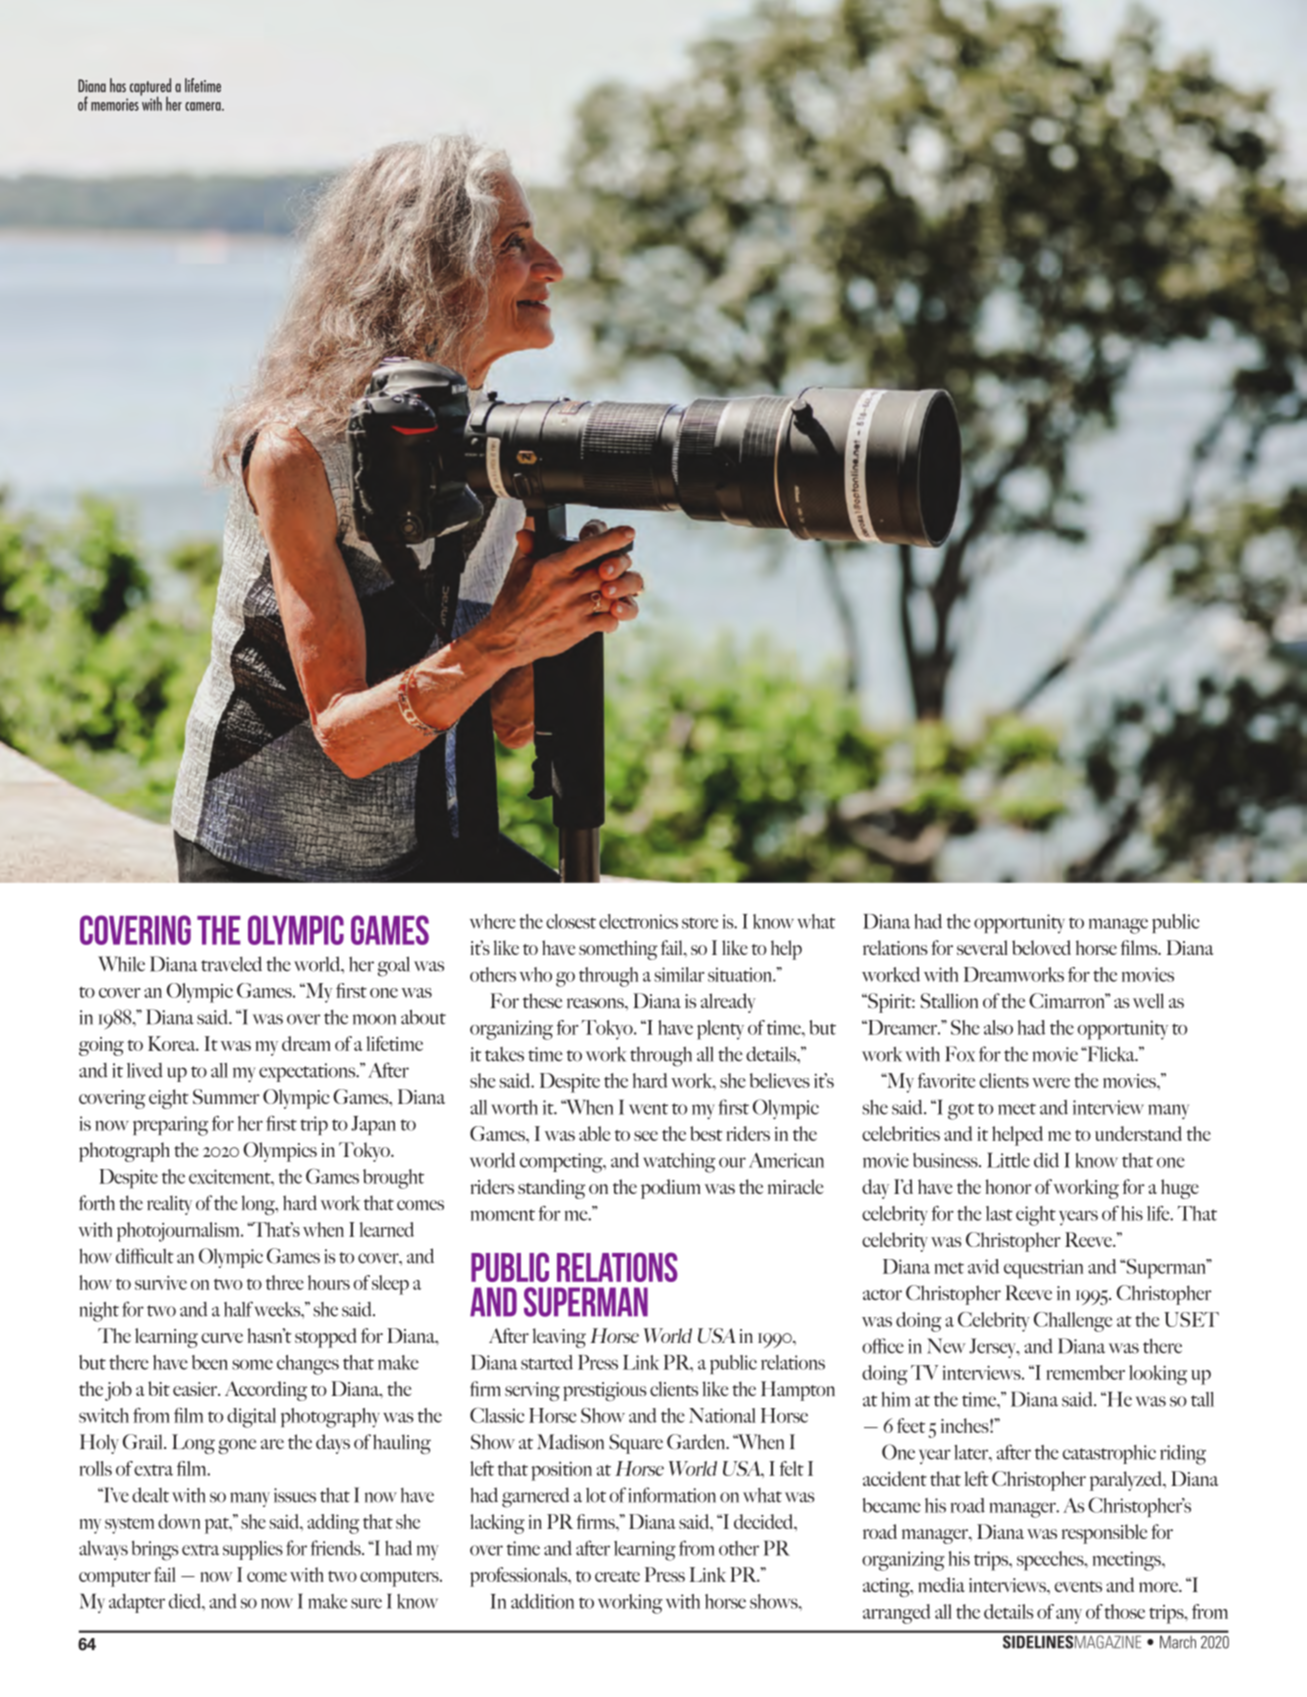  I want to click on memories, so click(115, 104).
